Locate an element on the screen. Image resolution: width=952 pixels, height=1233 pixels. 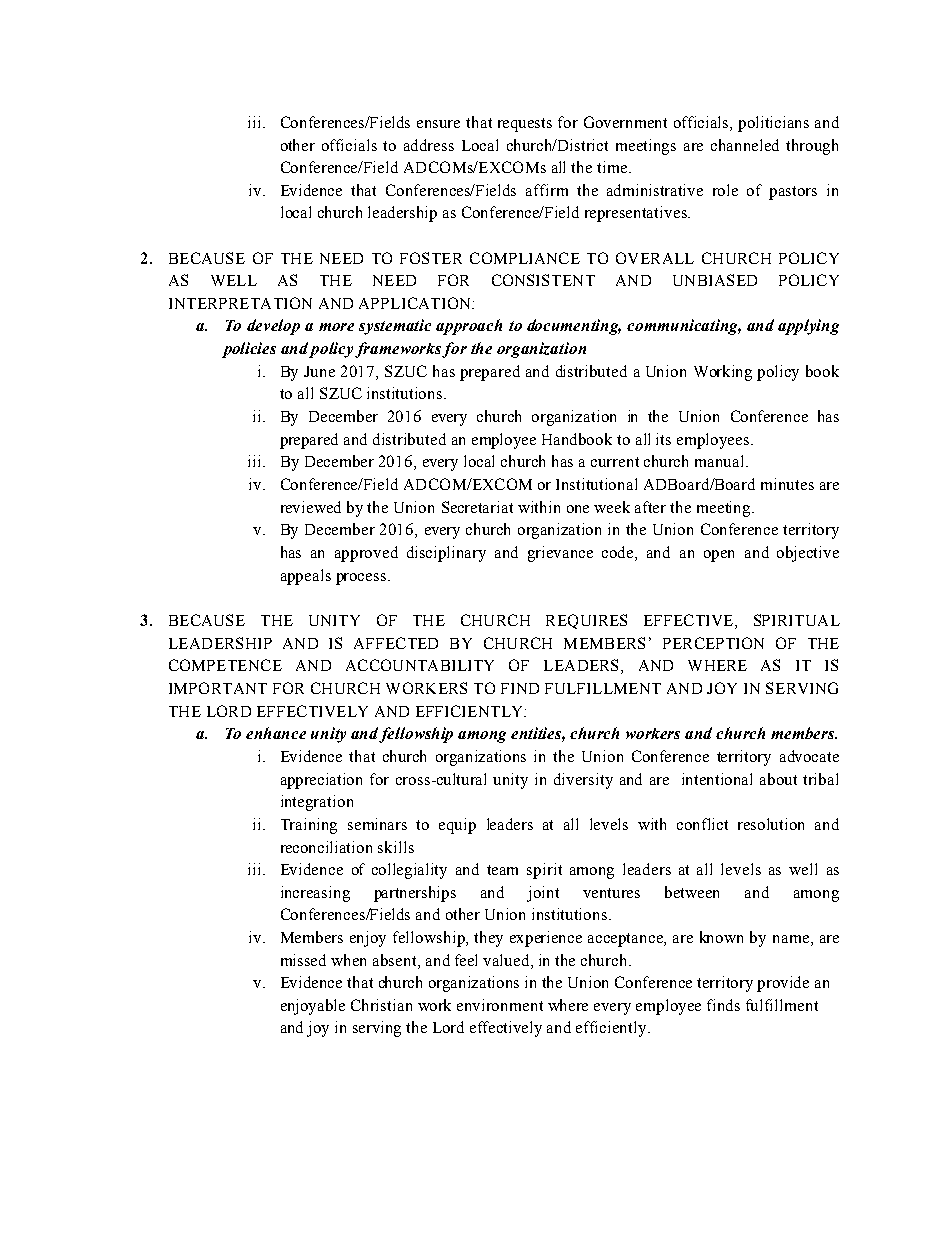
approach is located at coordinates (469, 327).
